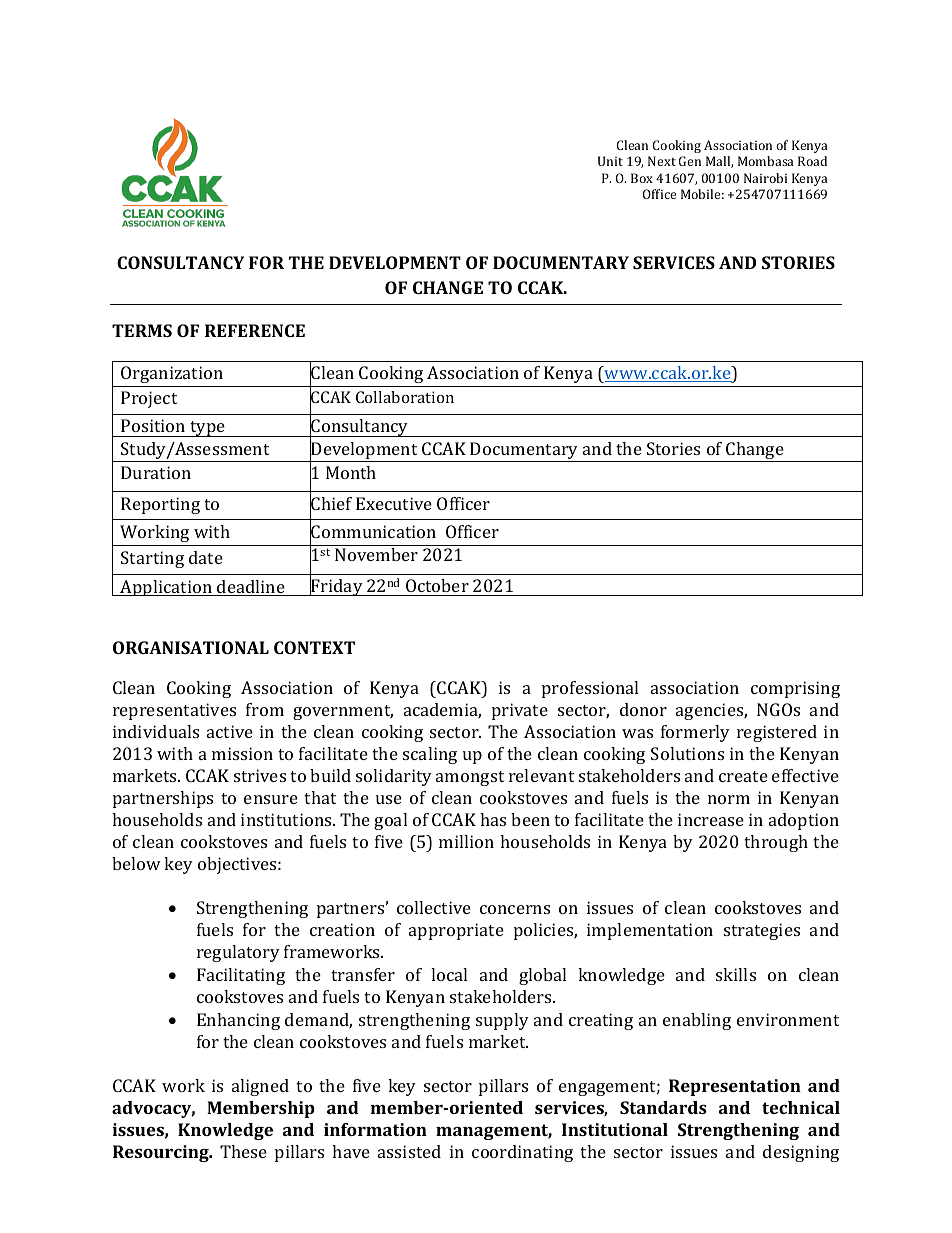 Image resolution: width=952 pixels, height=1233 pixels. What do you see at coordinates (520, 711) in the screenshot?
I see `private` at bounding box center [520, 711].
